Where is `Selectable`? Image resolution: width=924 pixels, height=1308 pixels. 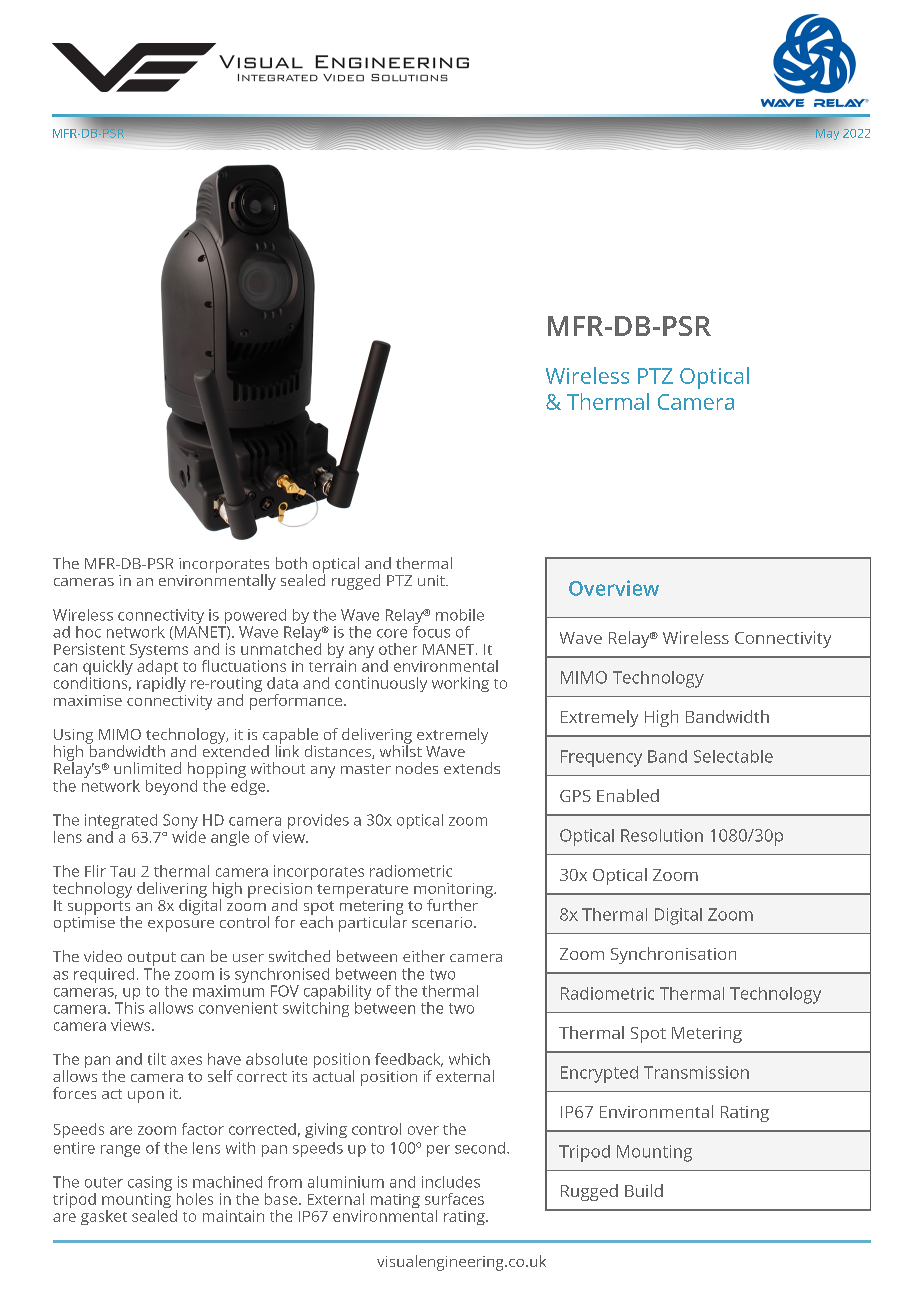 Selectable is located at coordinates (733, 756).
